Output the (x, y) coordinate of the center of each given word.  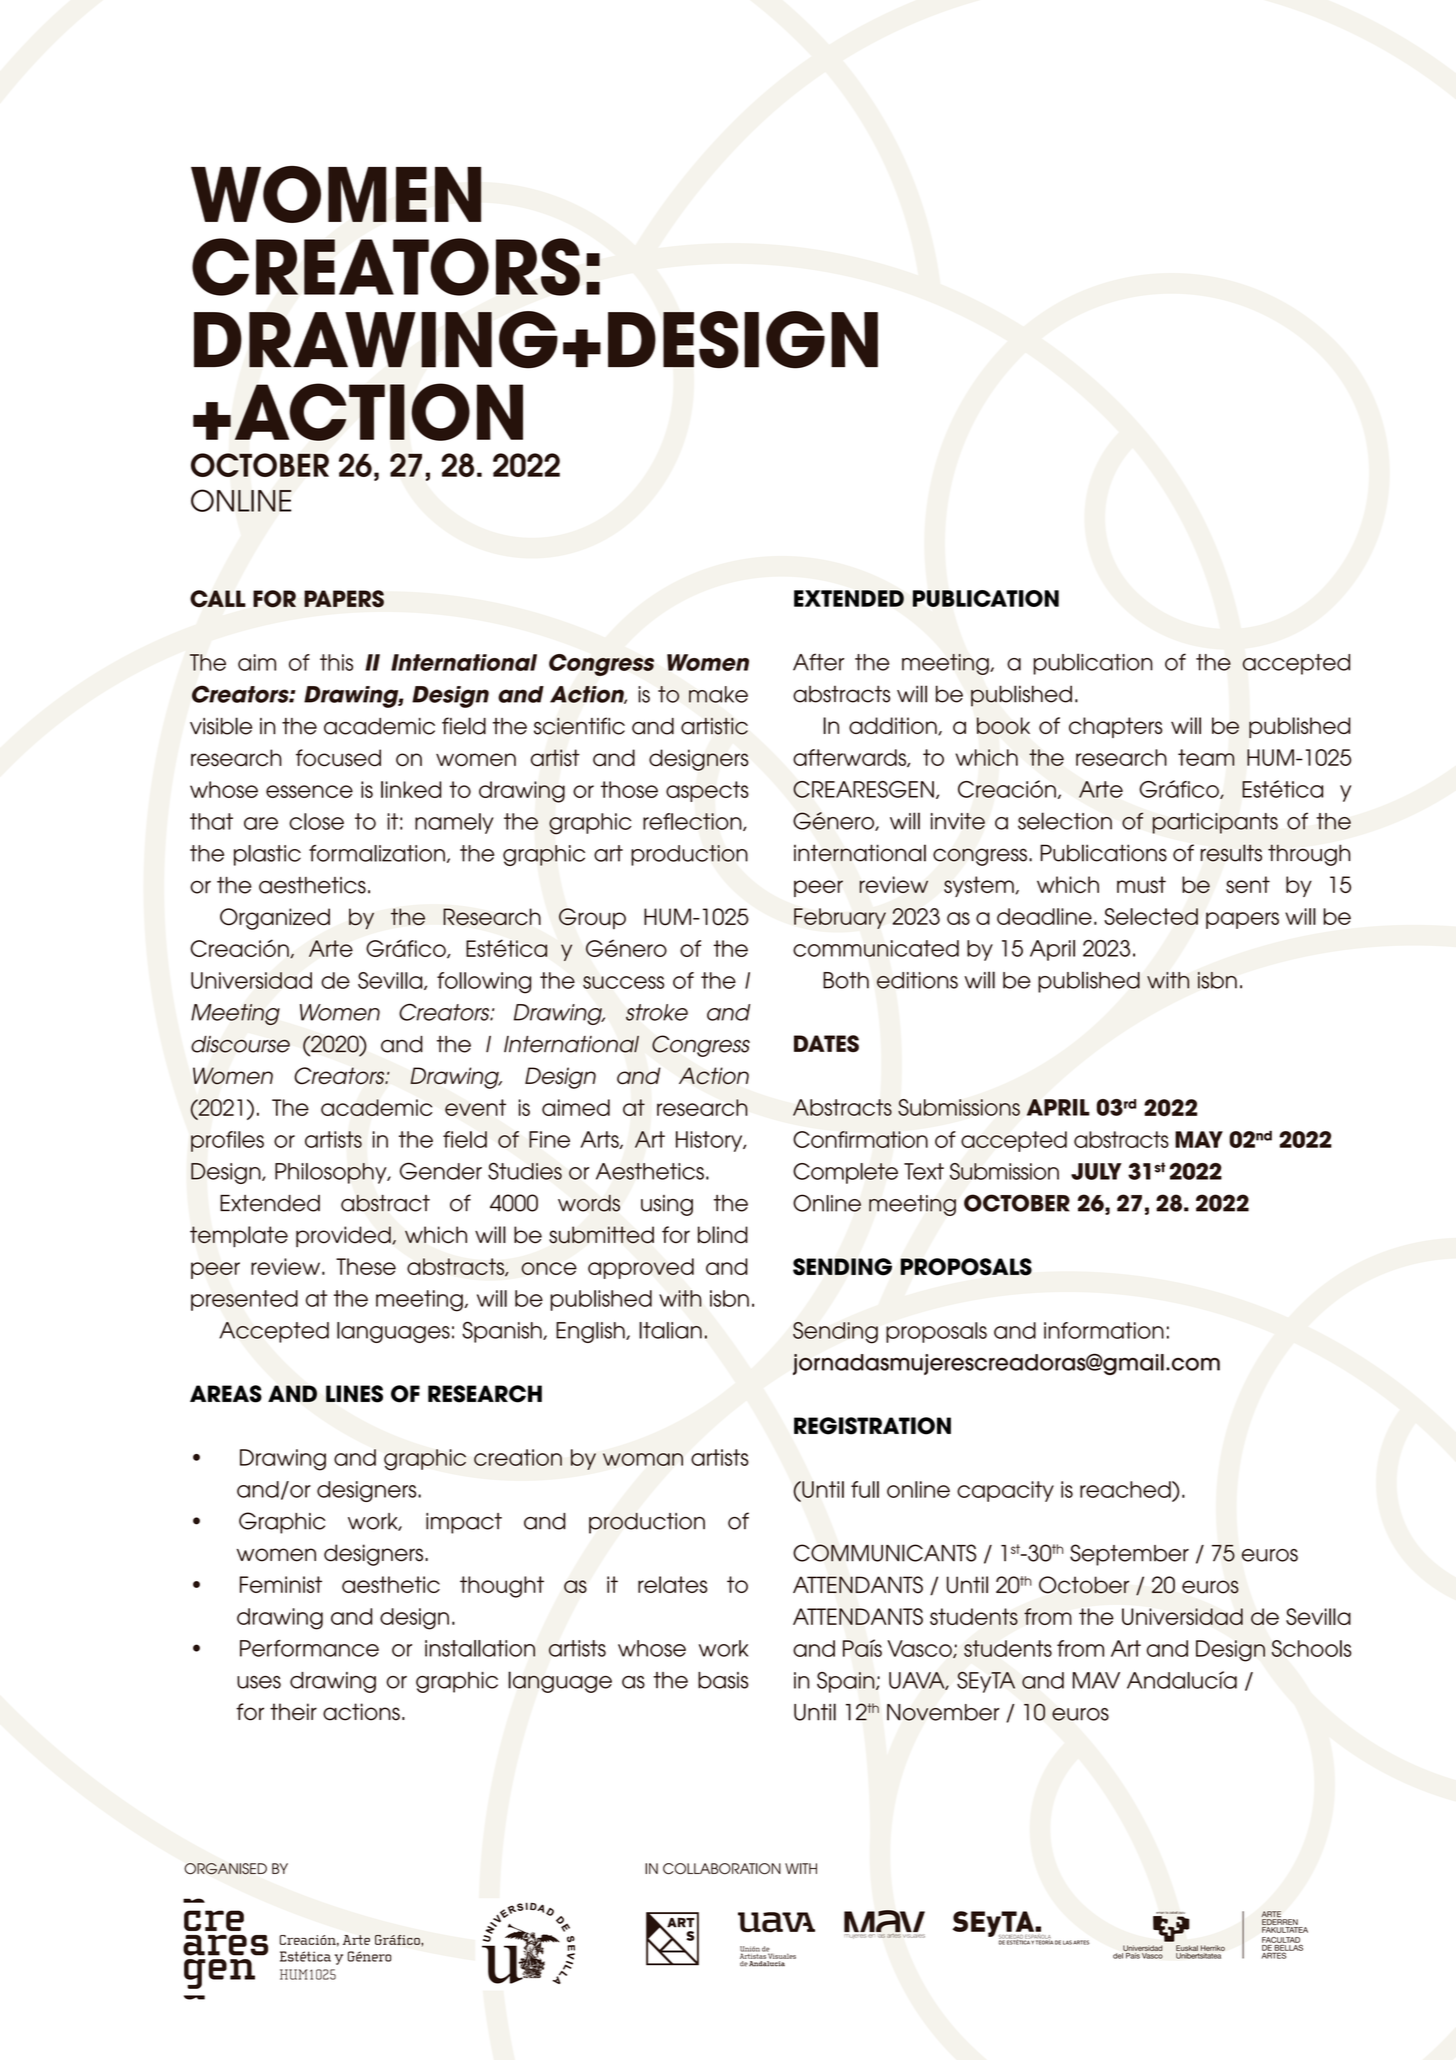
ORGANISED (225, 1869)
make (718, 694)
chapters (1116, 727)
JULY (1096, 1171)
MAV (1096, 1680)
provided (344, 1236)
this (336, 662)
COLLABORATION (722, 1869)
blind (723, 1235)
